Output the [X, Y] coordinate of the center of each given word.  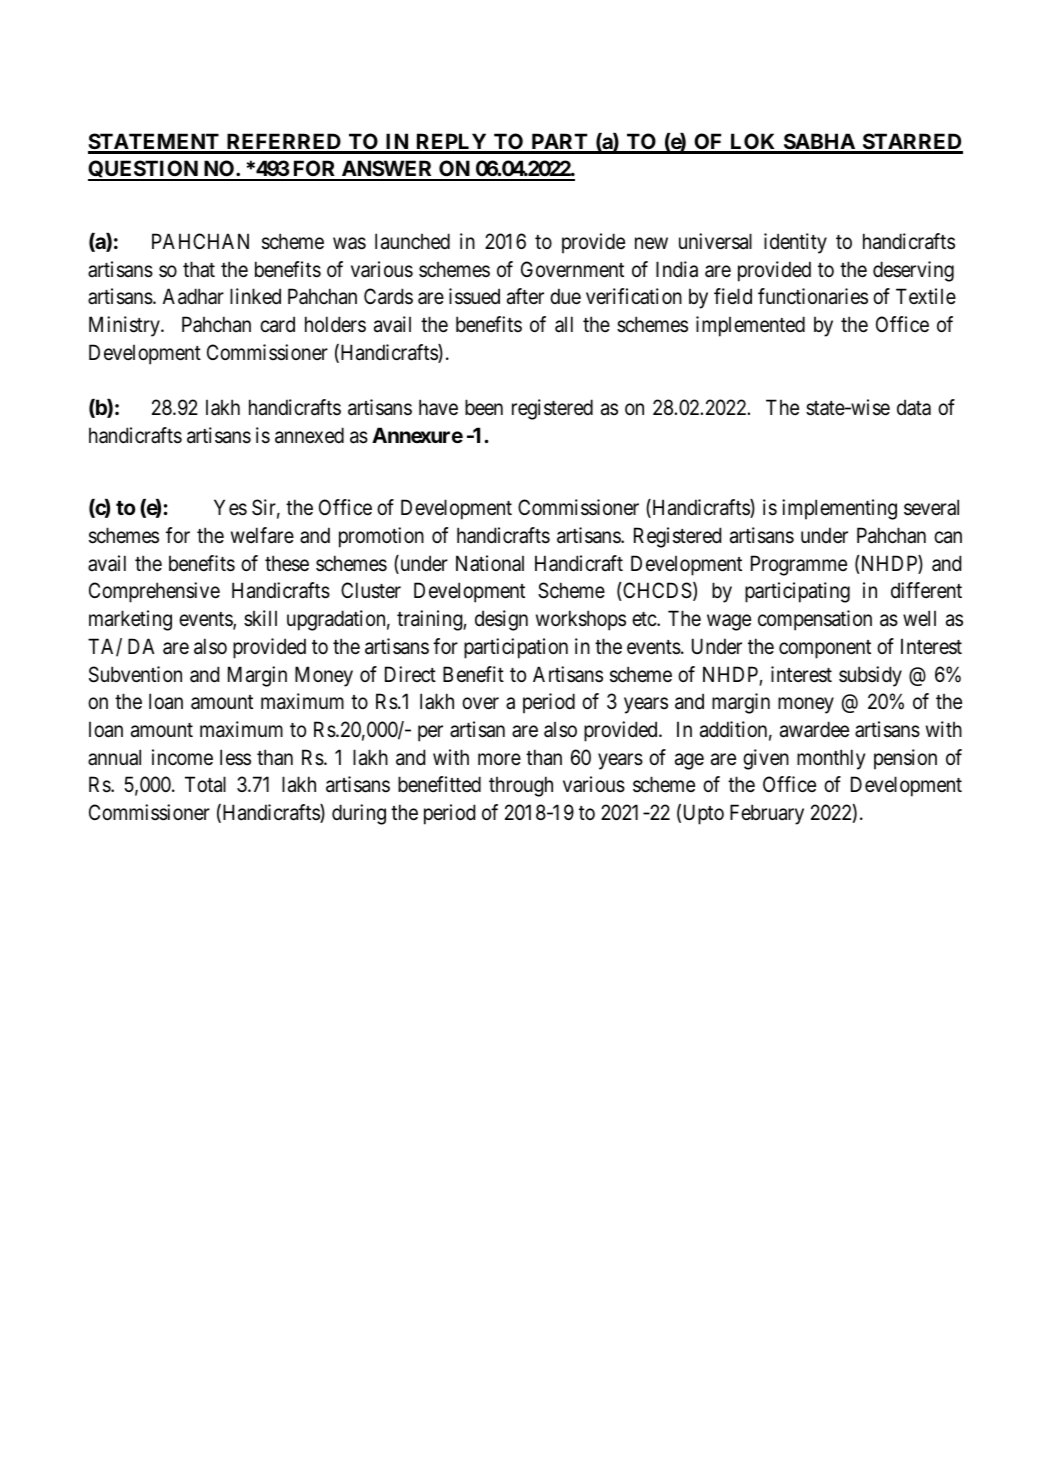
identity [795, 243]
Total [205, 784]
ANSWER [387, 170]
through [521, 786]
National [490, 563]
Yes [230, 508]
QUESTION [144, 170]
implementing [839, 509]
